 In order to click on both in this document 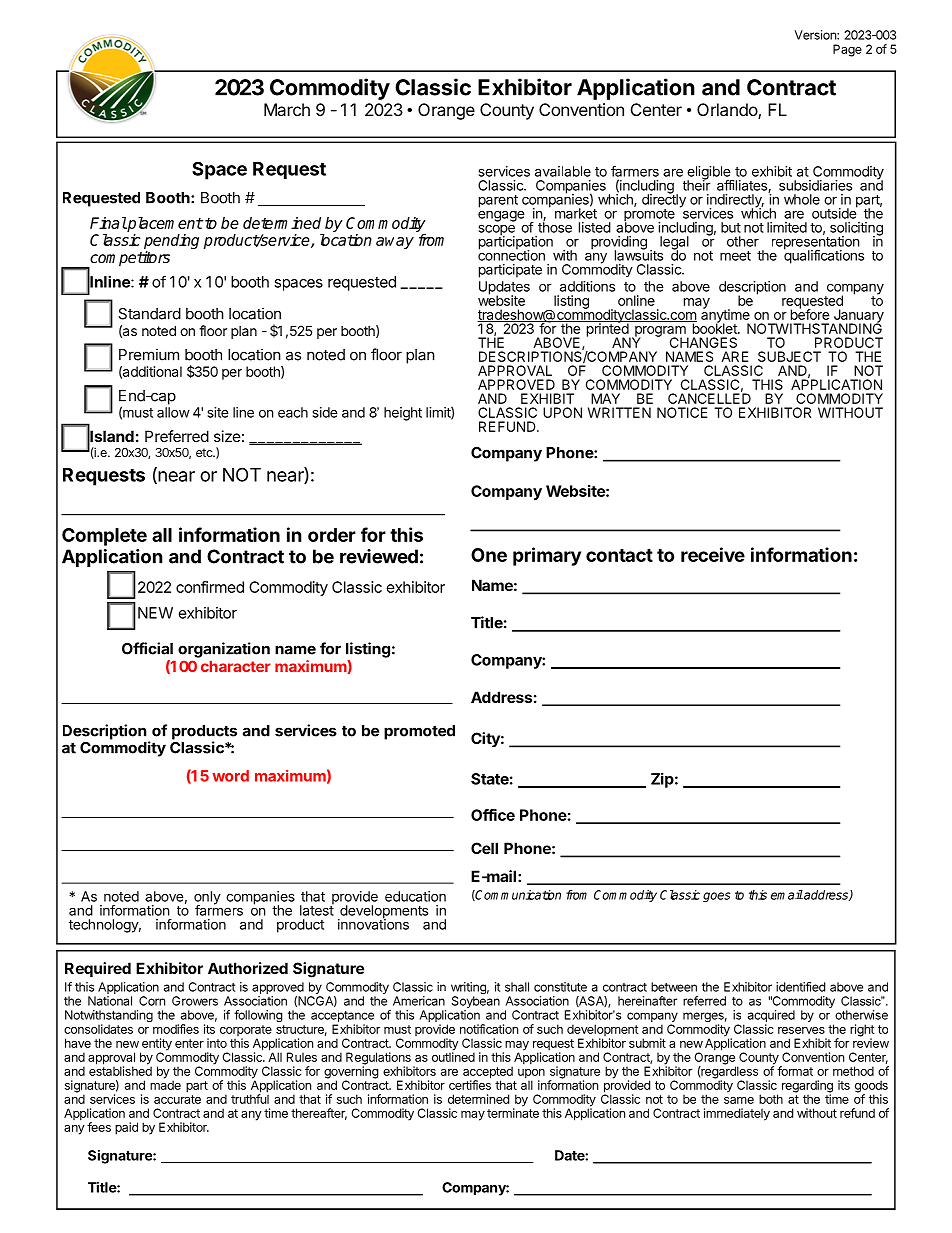, I will do `click(771, 1099)`.
